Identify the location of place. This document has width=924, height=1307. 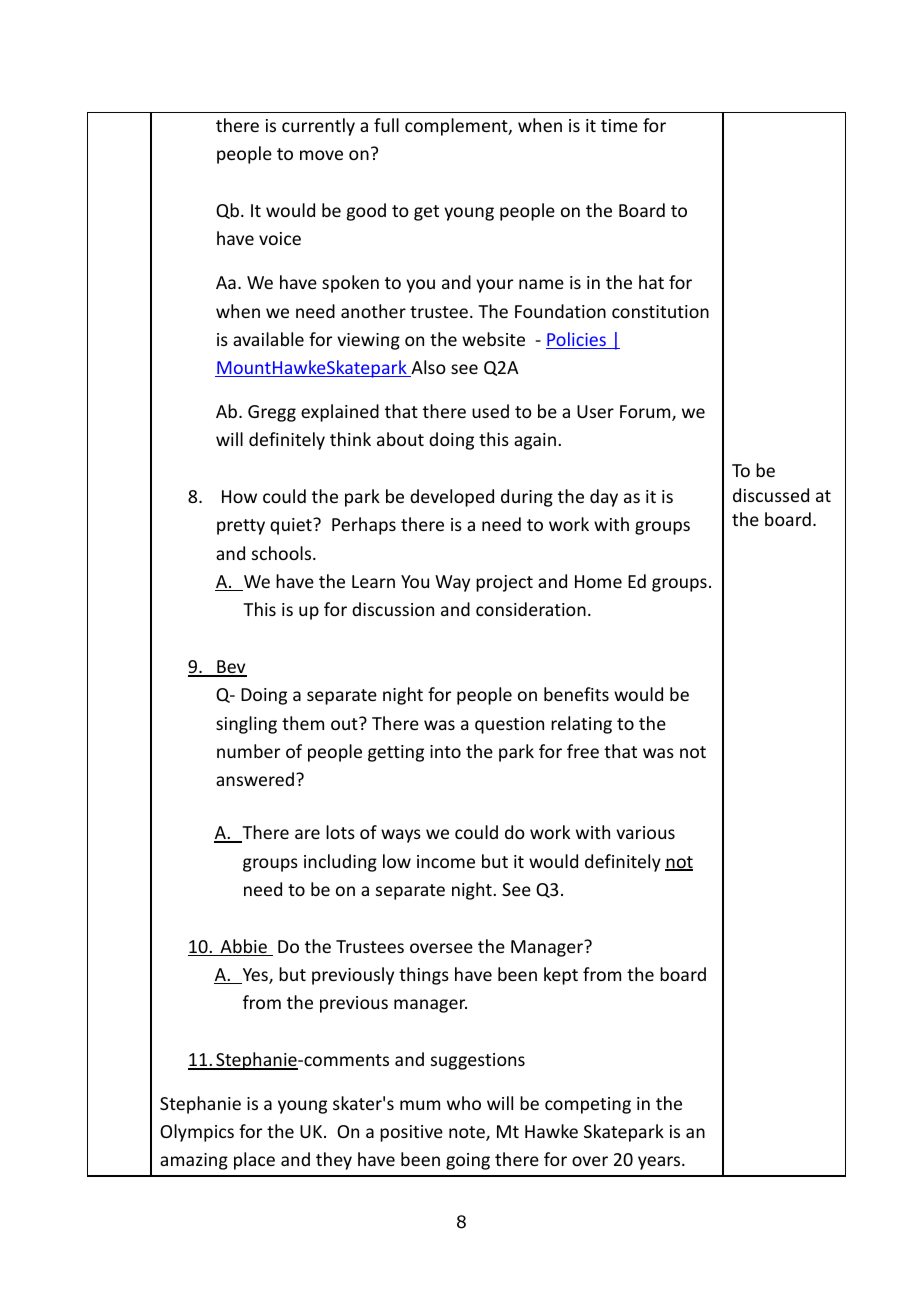
(254, 1161).
